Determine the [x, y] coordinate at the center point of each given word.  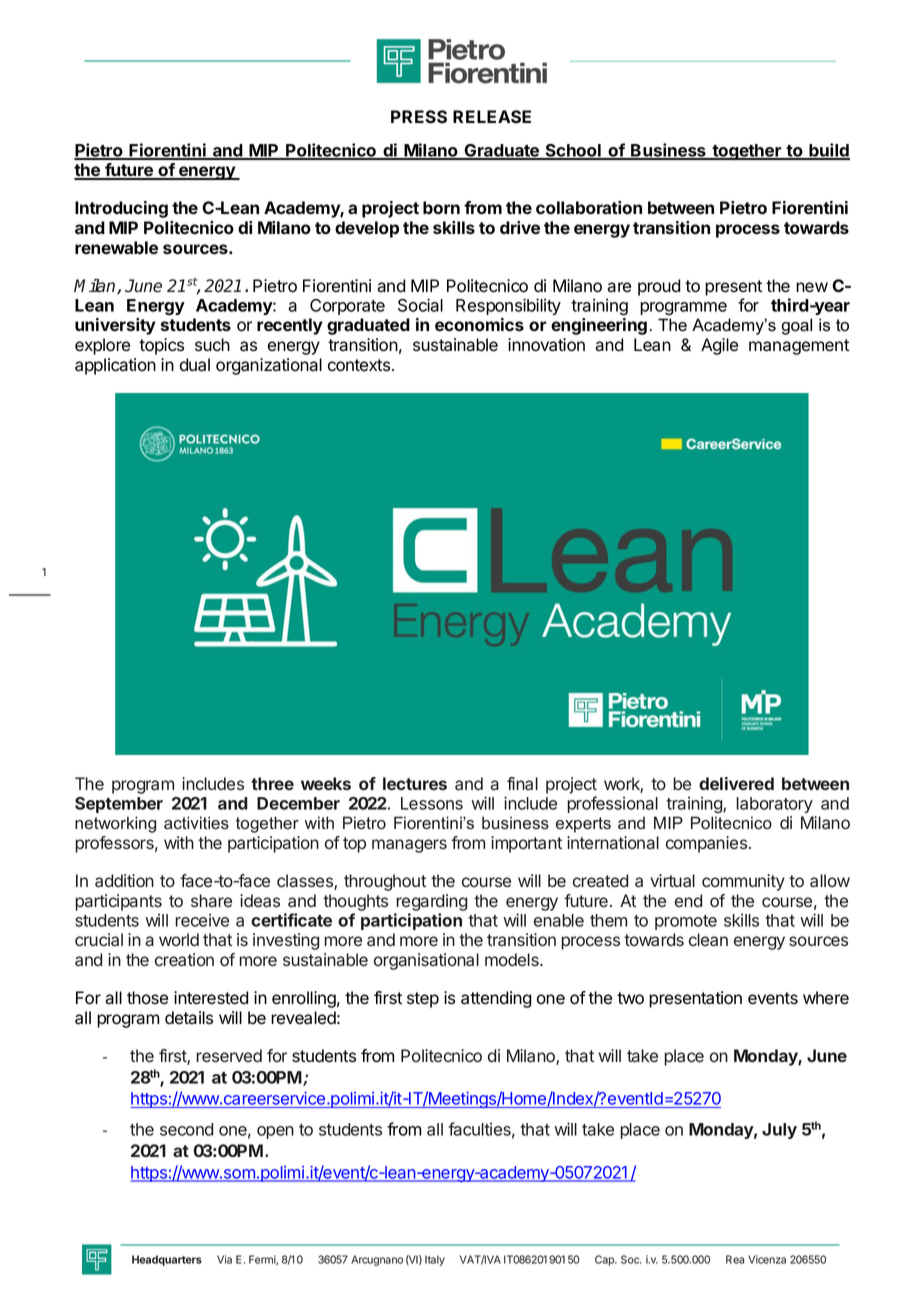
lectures [415, 783]
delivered [736, 783]
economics [479, 324]
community [743, 882]
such [212, 345]
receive [202, 920]
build [829, 151]
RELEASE [492, 117]
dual [195, 365]
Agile [719, 346]
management [799, 347]
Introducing [121, 209]
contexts [359, 365]
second [186, 1129]
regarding [431, 902]
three [272, 783]
